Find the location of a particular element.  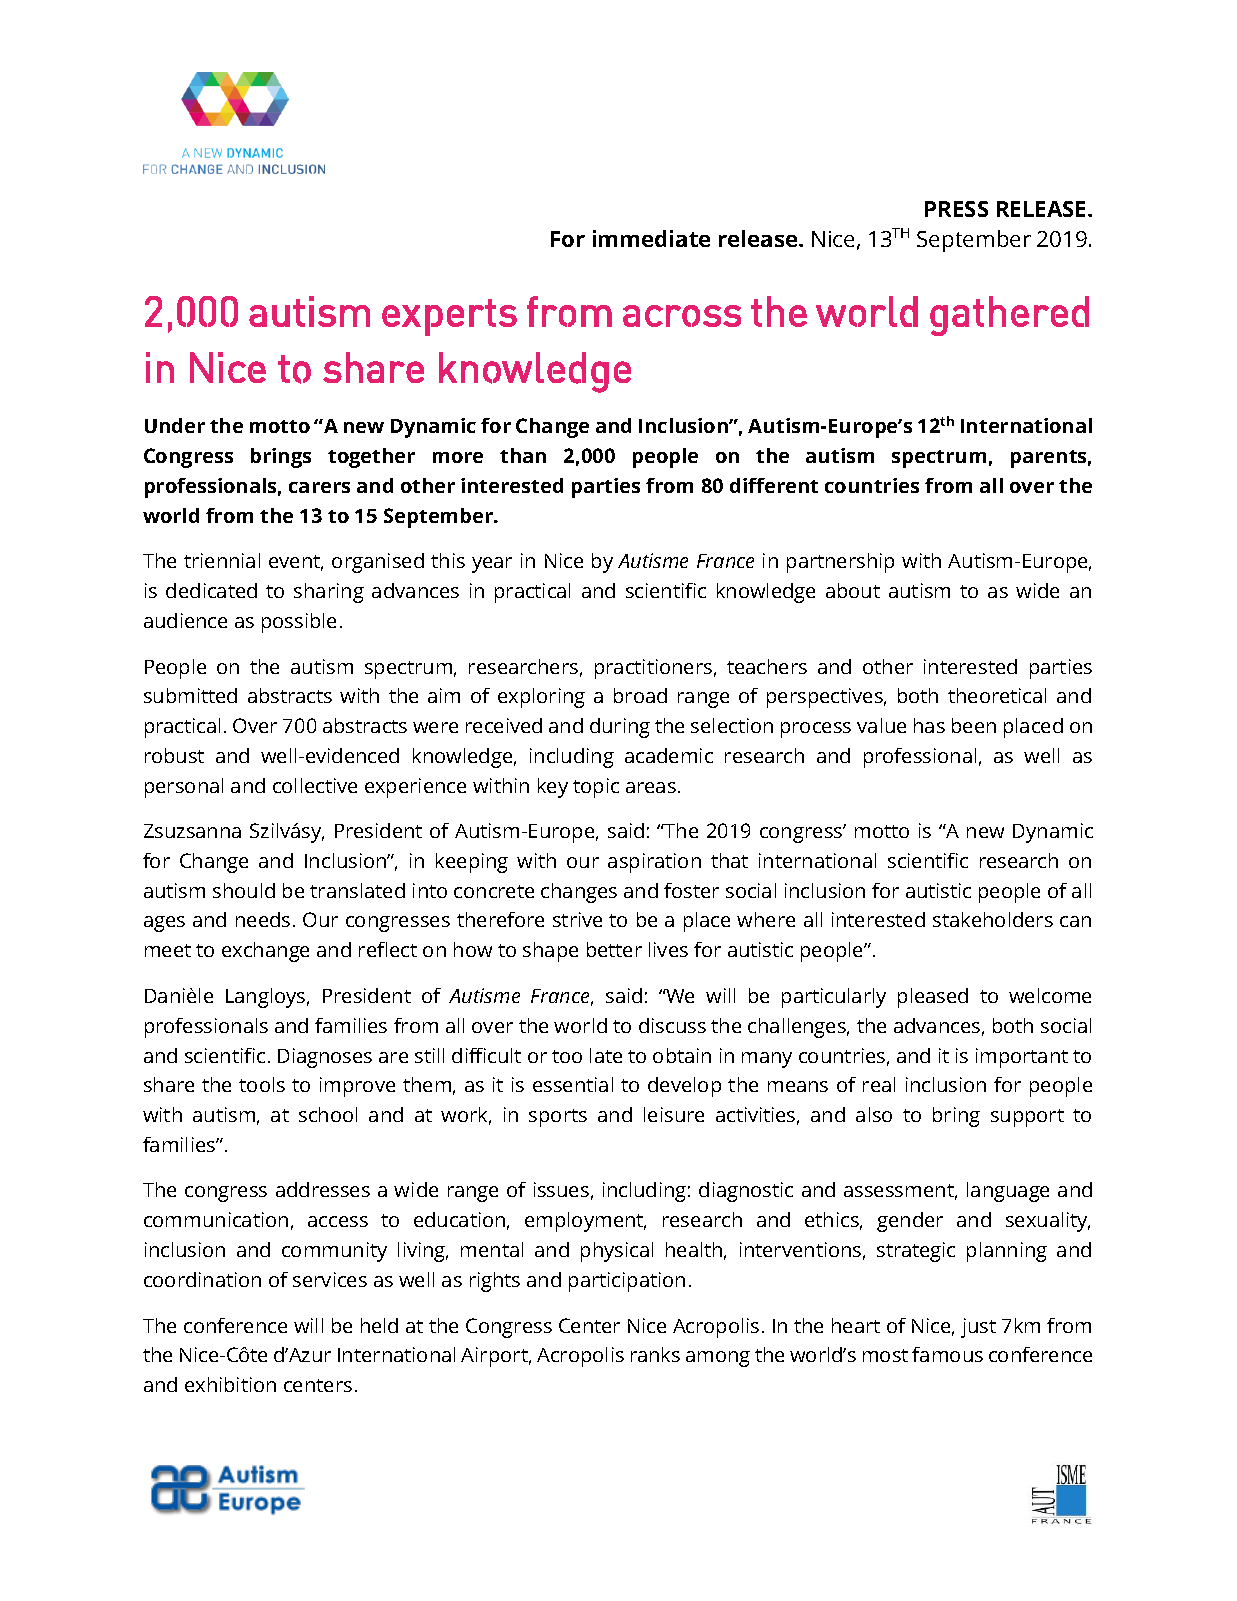

immediate is located at coordinates (651, 238).
